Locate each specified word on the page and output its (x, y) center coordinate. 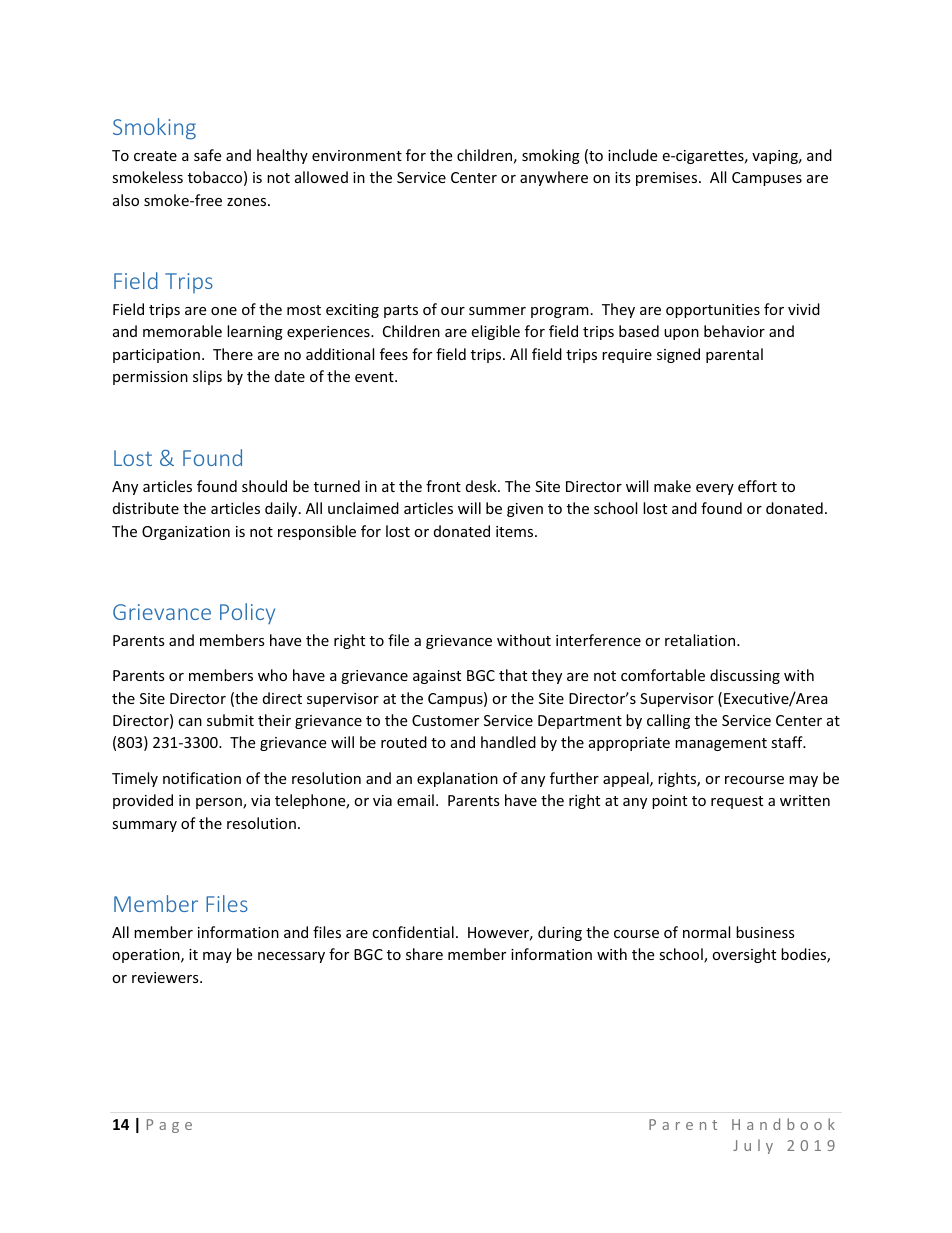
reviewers (166, 977)
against (437, 677)
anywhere (554, 178)
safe (207, 155)
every (715, 489)
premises (668, 179)
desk (482, 486)
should (264, 486)
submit (230, 720)
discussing (745, 676)
